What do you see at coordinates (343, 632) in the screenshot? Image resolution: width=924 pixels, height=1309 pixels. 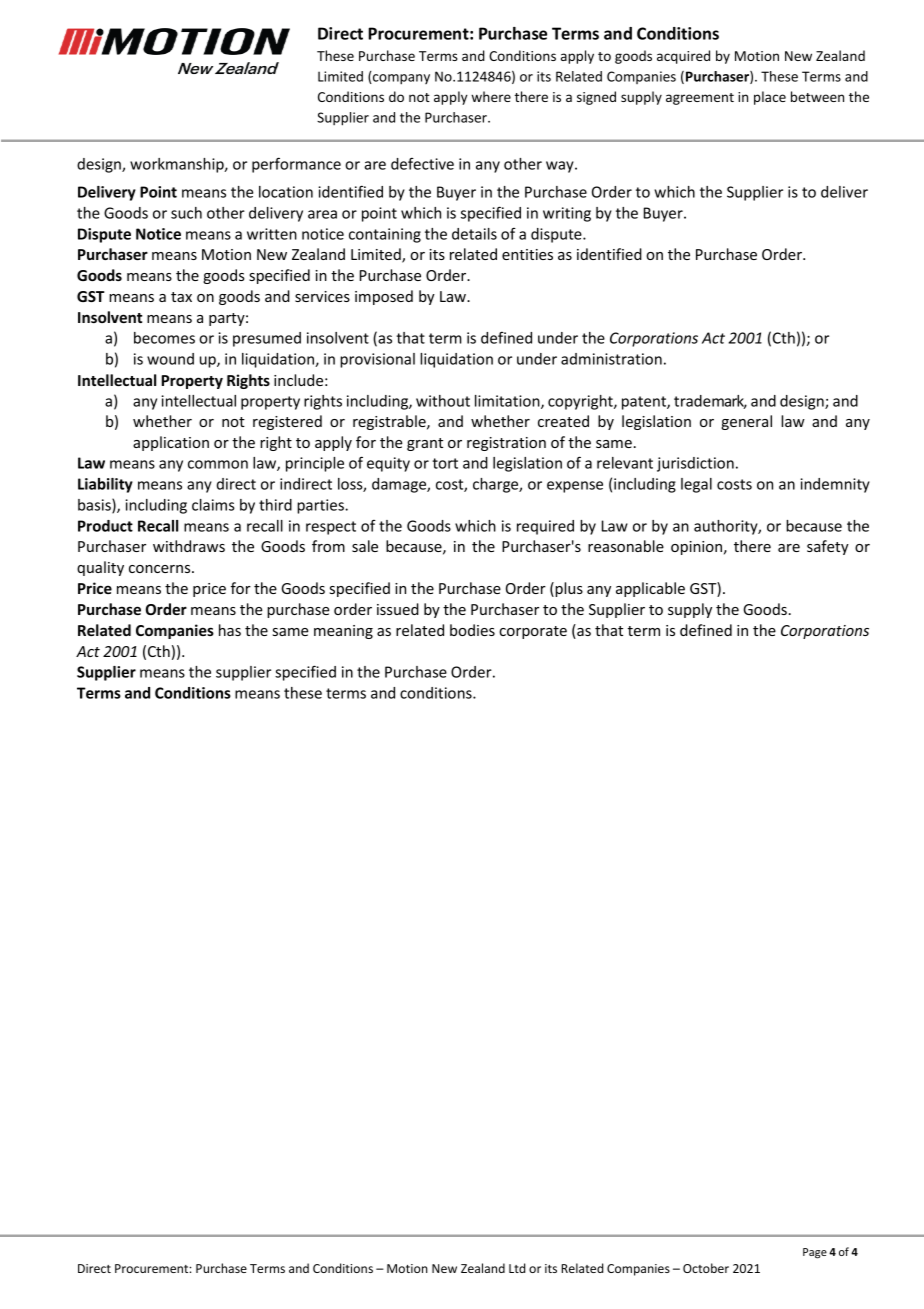 I see `meaning` at bounding box center [343, 632].
